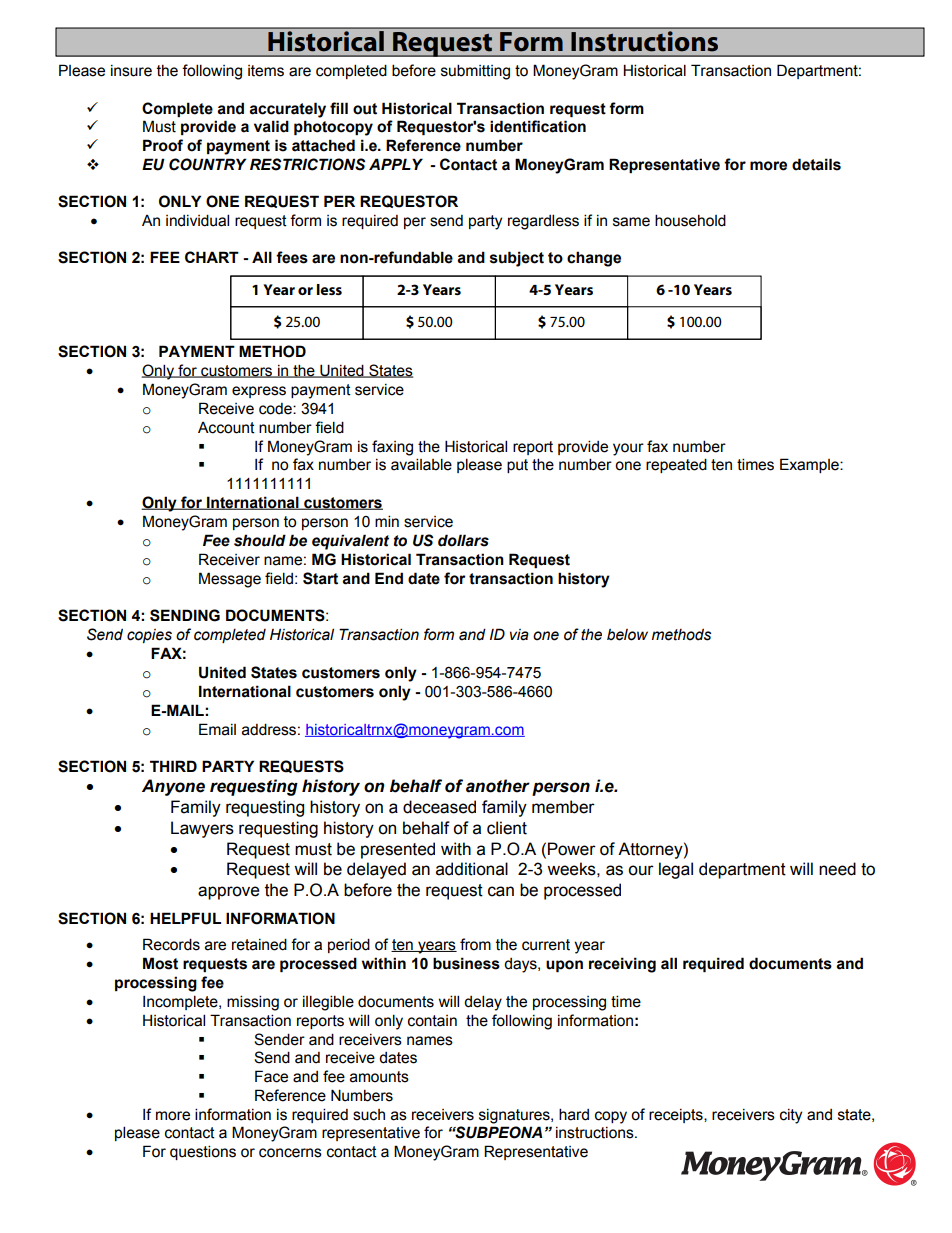 The height and width of the page is (1233, 952). What do you see at coordinates (472, 869) in the page?
I see `additional` at bounding box center [472, 869].
